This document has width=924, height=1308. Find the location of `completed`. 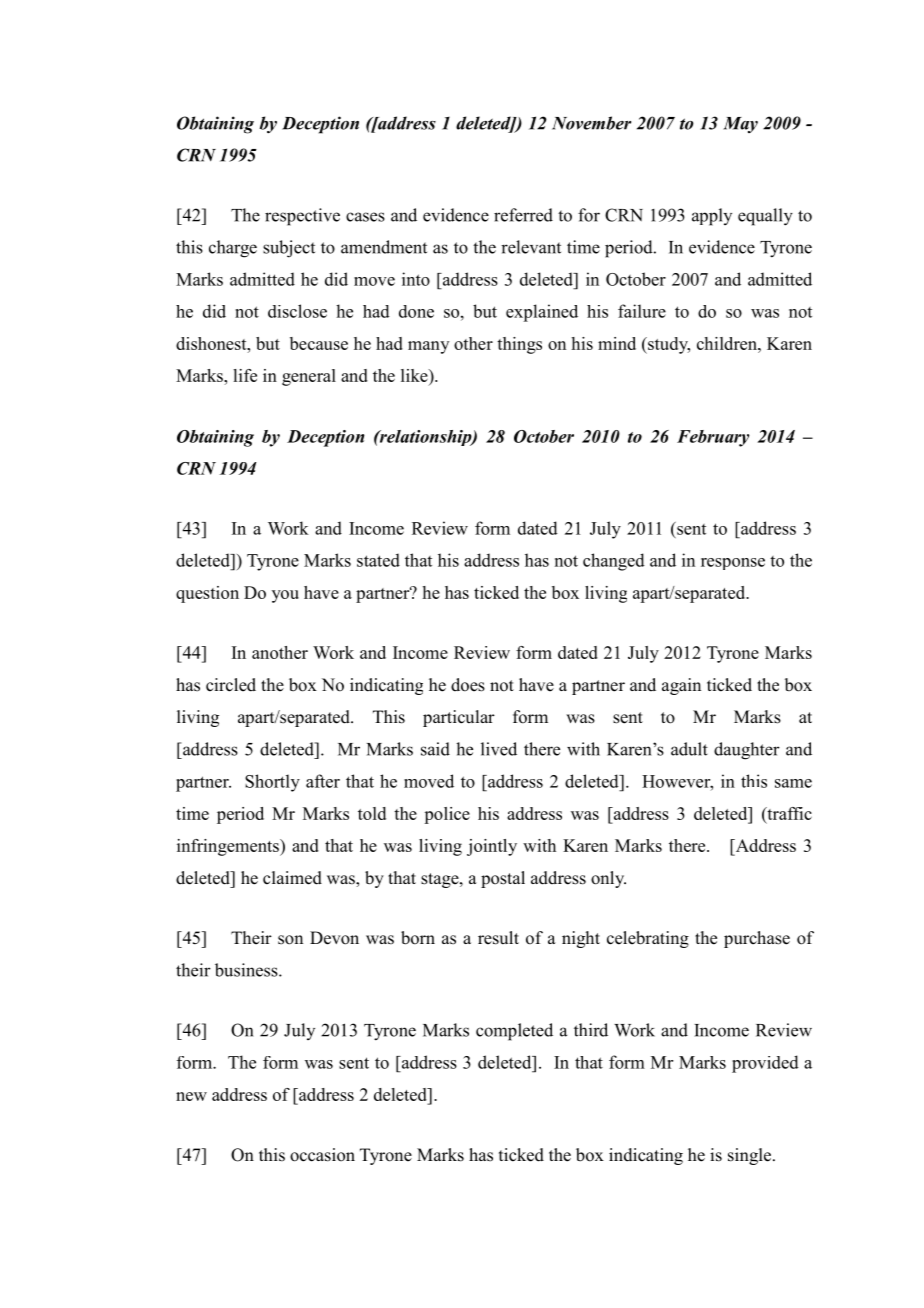

completed is located at coordinates (514, 1032).
